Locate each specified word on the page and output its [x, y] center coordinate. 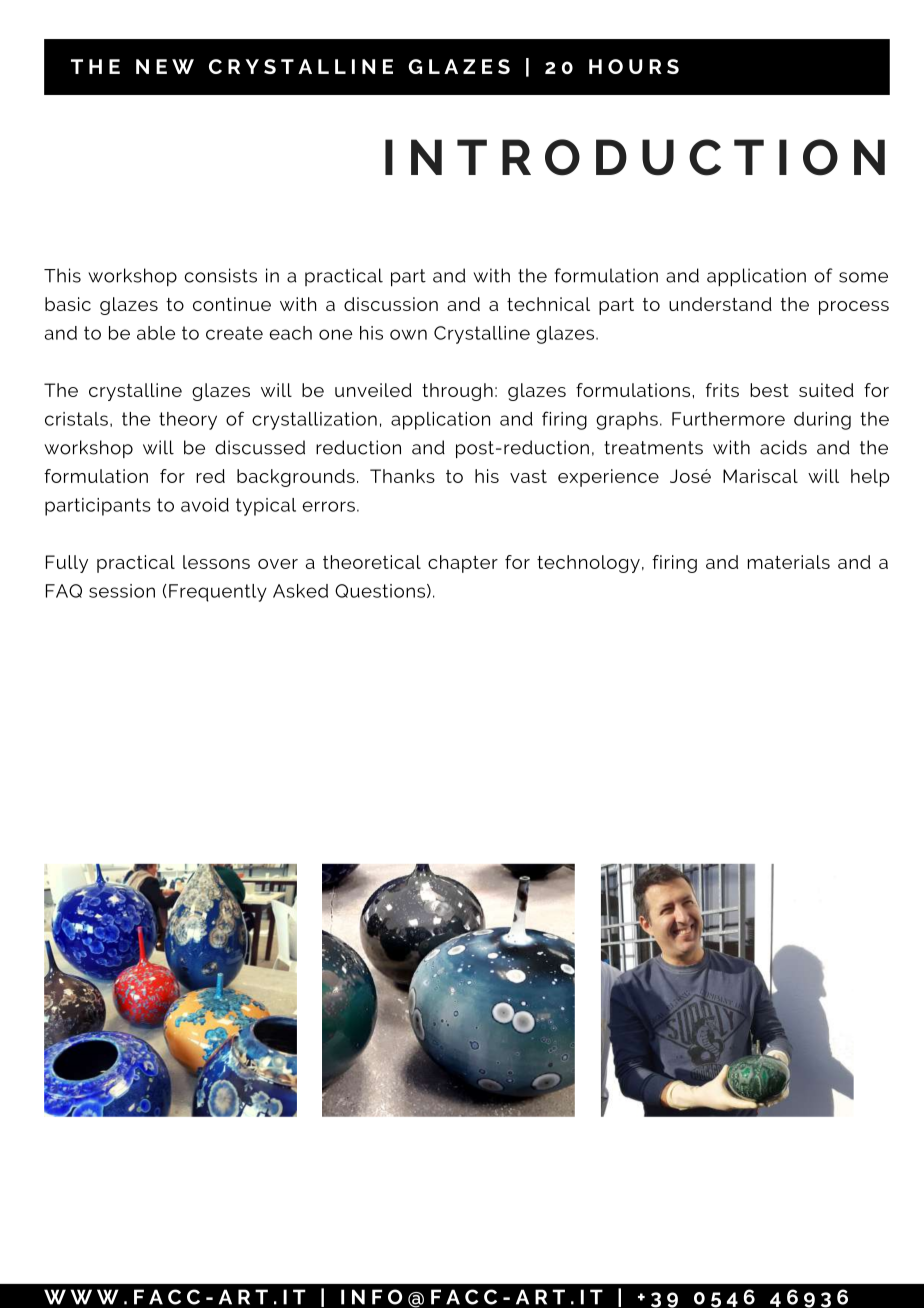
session [122, 591]
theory [188, 421]
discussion [391, 304]
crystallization [314, 421]
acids [783, 447]
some [863, 277]
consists [220, 275]
